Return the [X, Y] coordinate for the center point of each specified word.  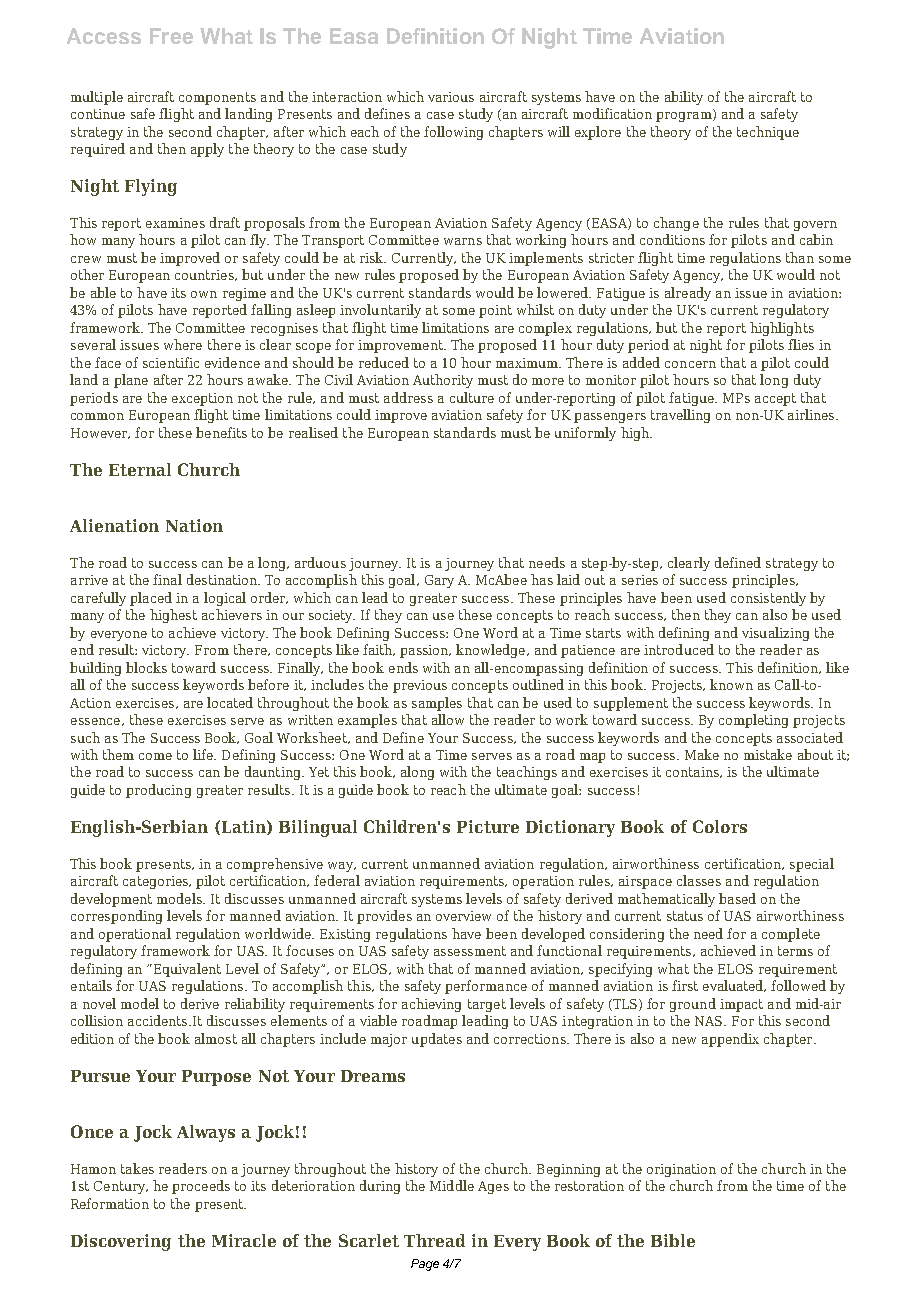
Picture [488, 826]
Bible [673, 1240]
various [451, 97]
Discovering [121, 1242]
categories [157, 882]
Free [171, 36]
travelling [680, 416]
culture [472, 397]
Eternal [140, 469]
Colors [720, 826]
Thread [434, 1240]
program [685, 115]
